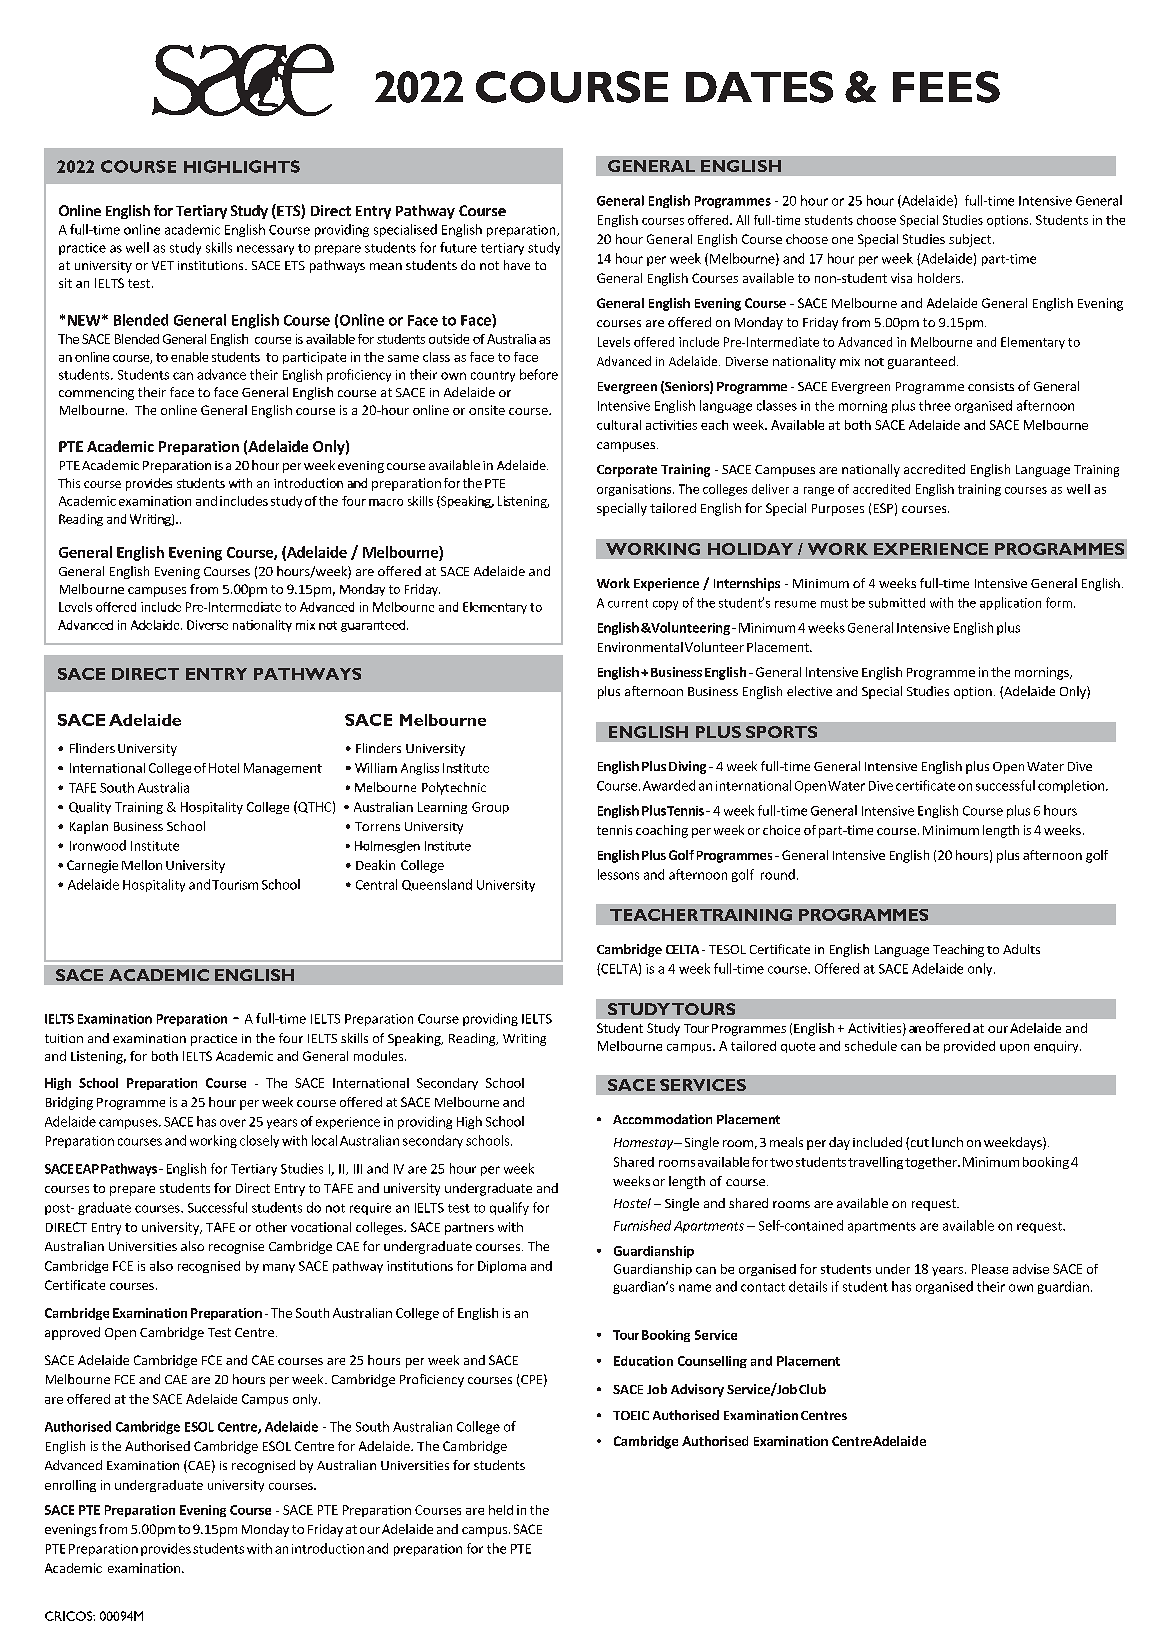 The height and width of the screenshot is (1640, 1160). What do you see at coordinates (70, 1486) in the screenshot?
I see `enrolling` at bounding box center [70, 1486].
